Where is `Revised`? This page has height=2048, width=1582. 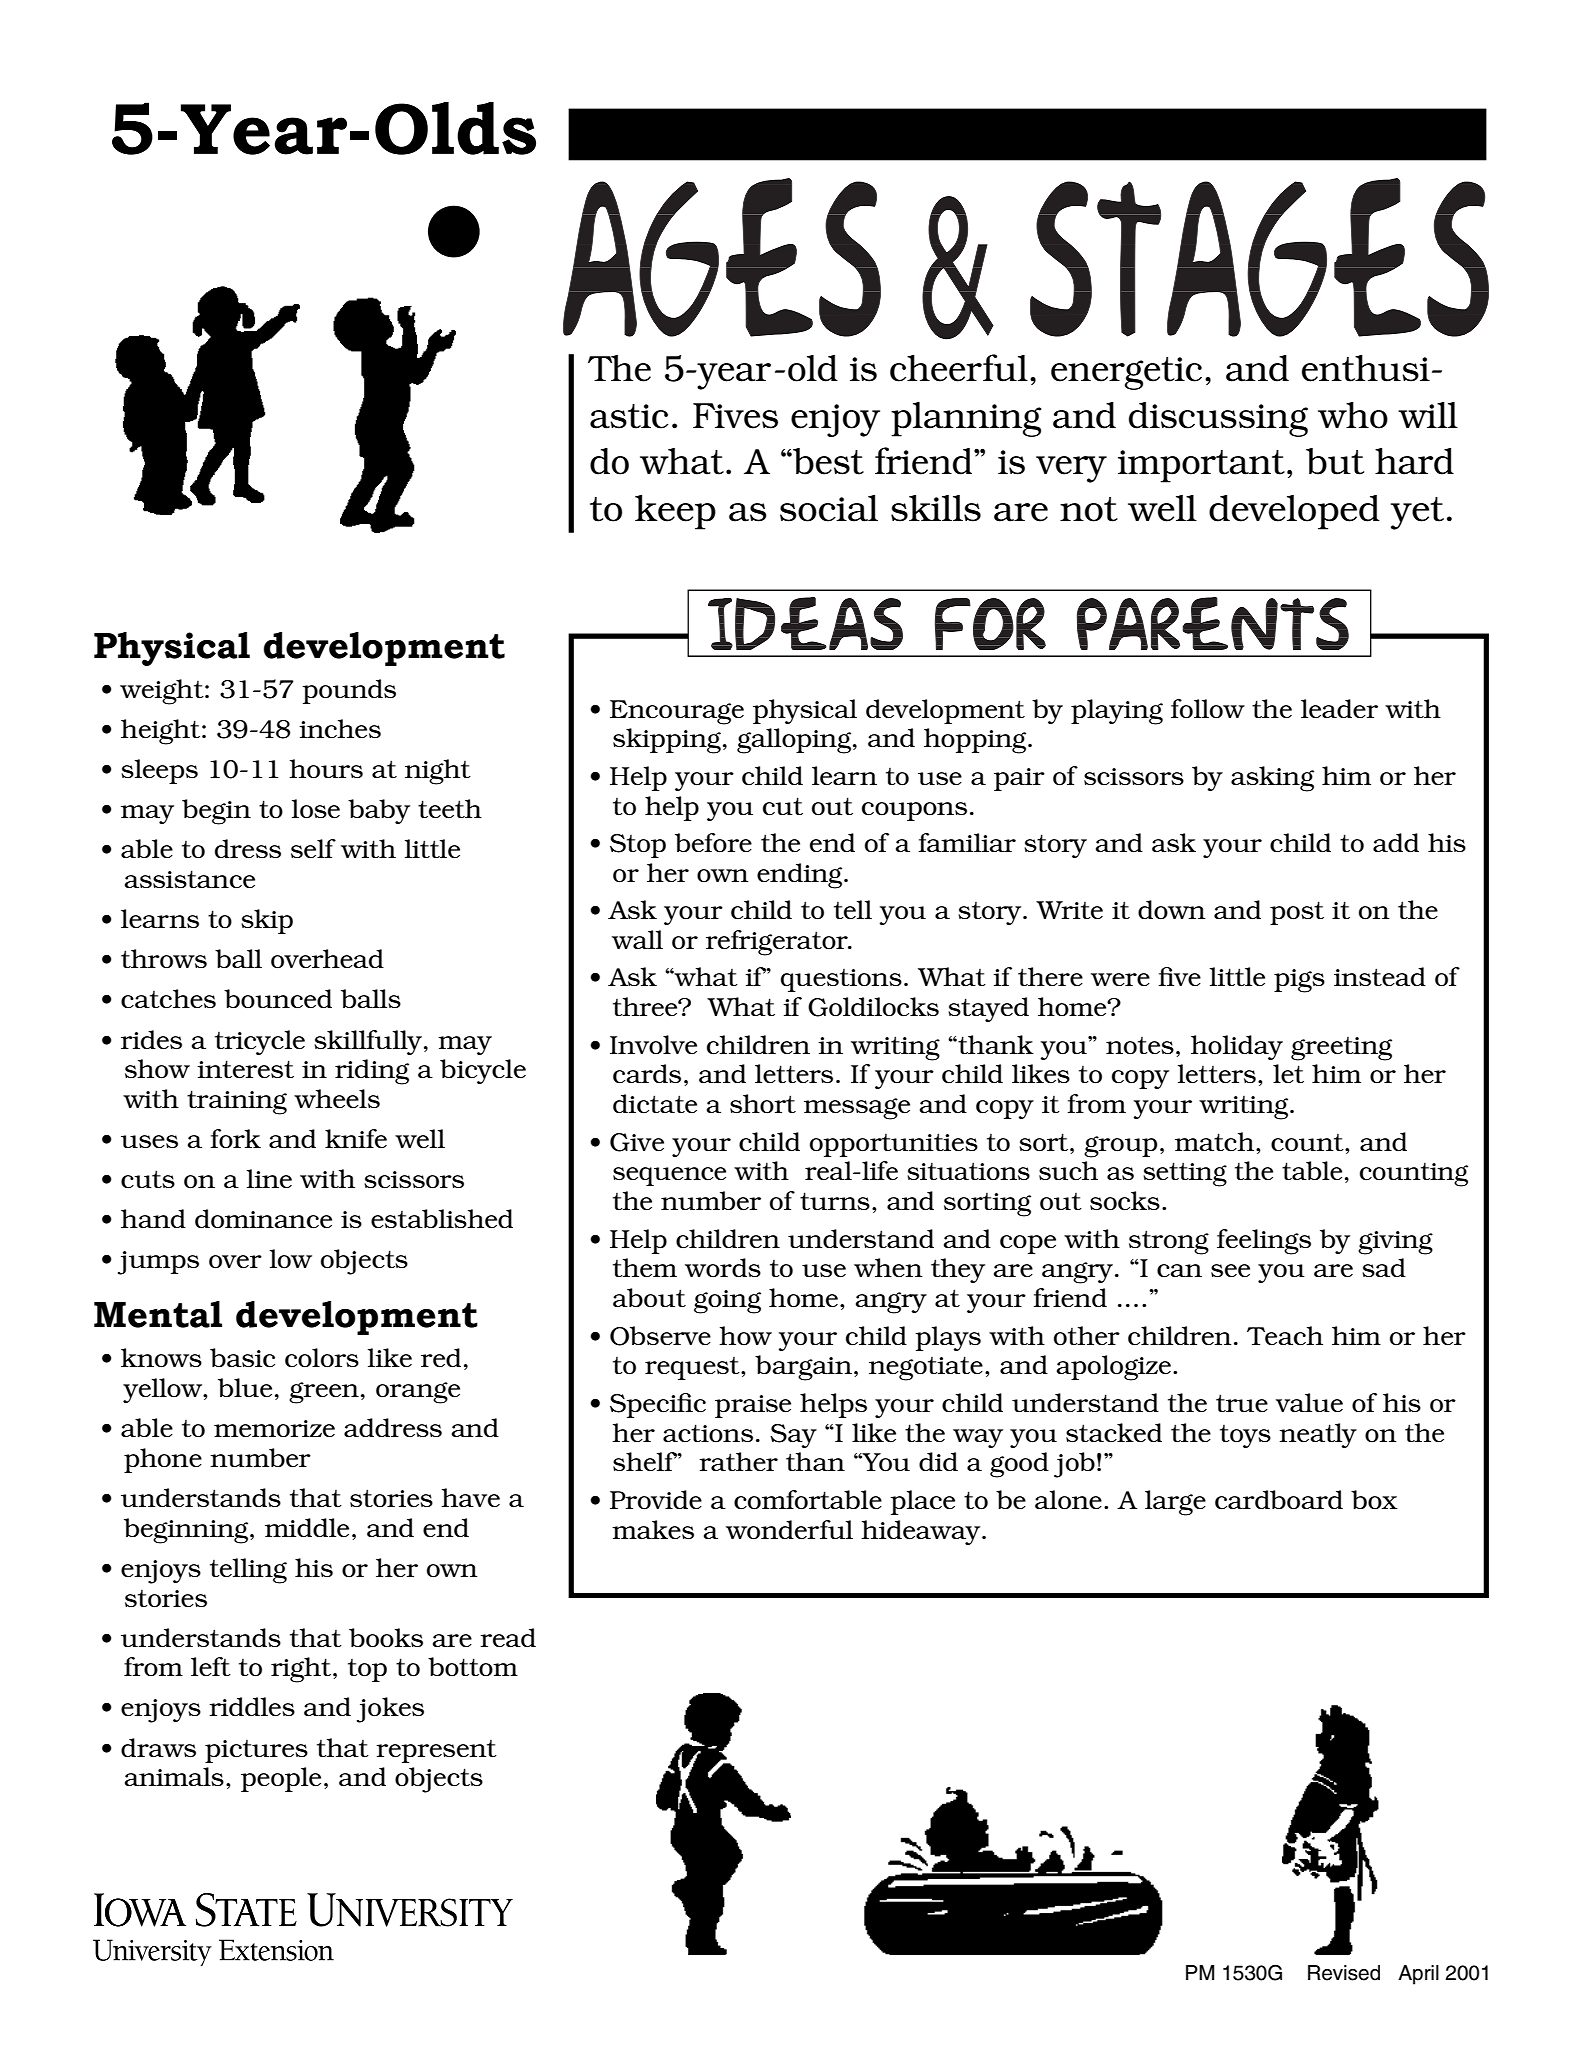
Revised is located at coordinates (1344, 1973).
